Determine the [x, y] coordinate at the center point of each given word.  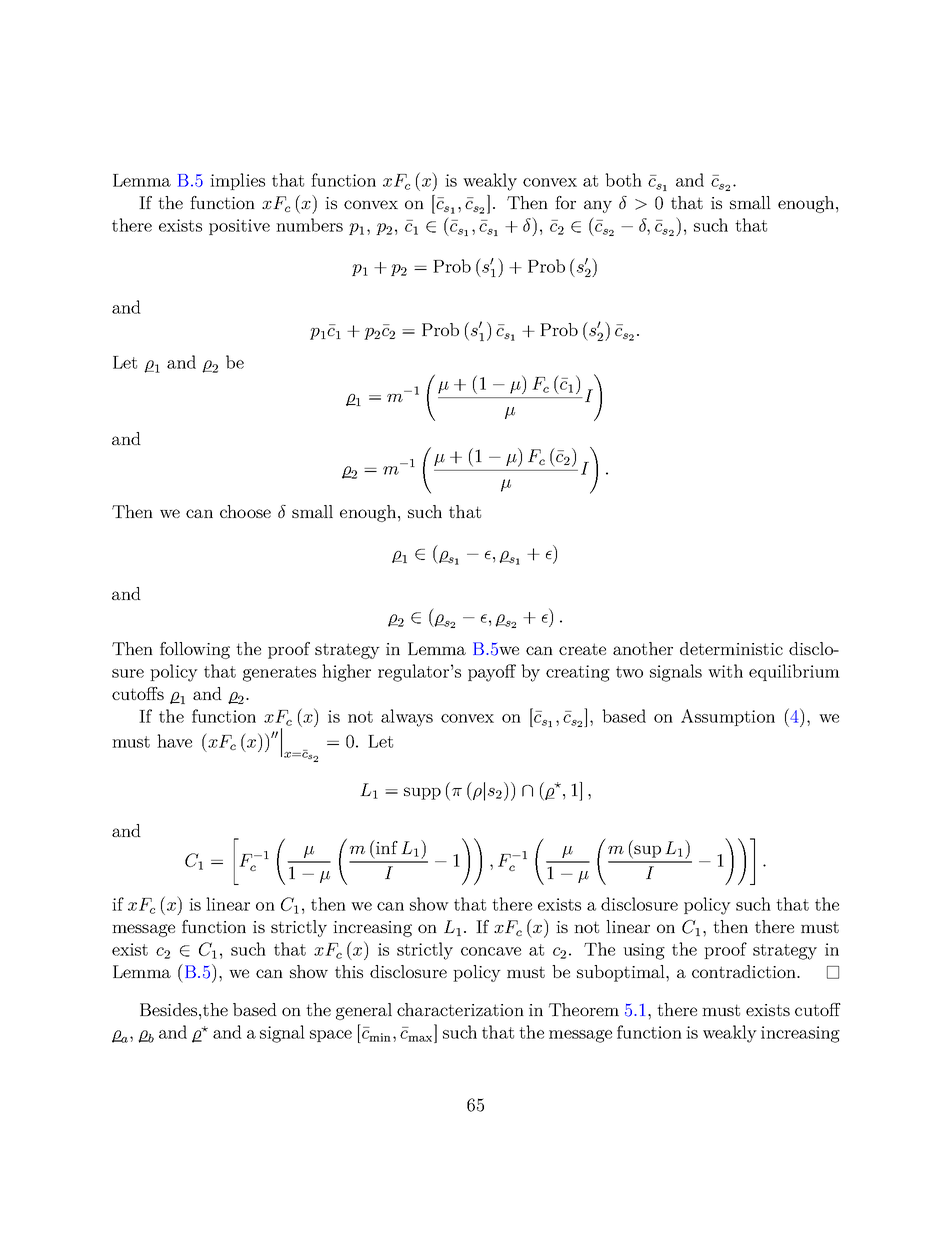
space [331, 1036]
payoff [492, 673]
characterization [460, 1009]
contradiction [745, 971]
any [598, 206]
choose [245, 511]
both [623, 180]
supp [422, 793]
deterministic [731, 648]
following [195, 650]
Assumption [728, 717]
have [174, 741]
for [565, 202]
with [725, 671]
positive [239, 227]
